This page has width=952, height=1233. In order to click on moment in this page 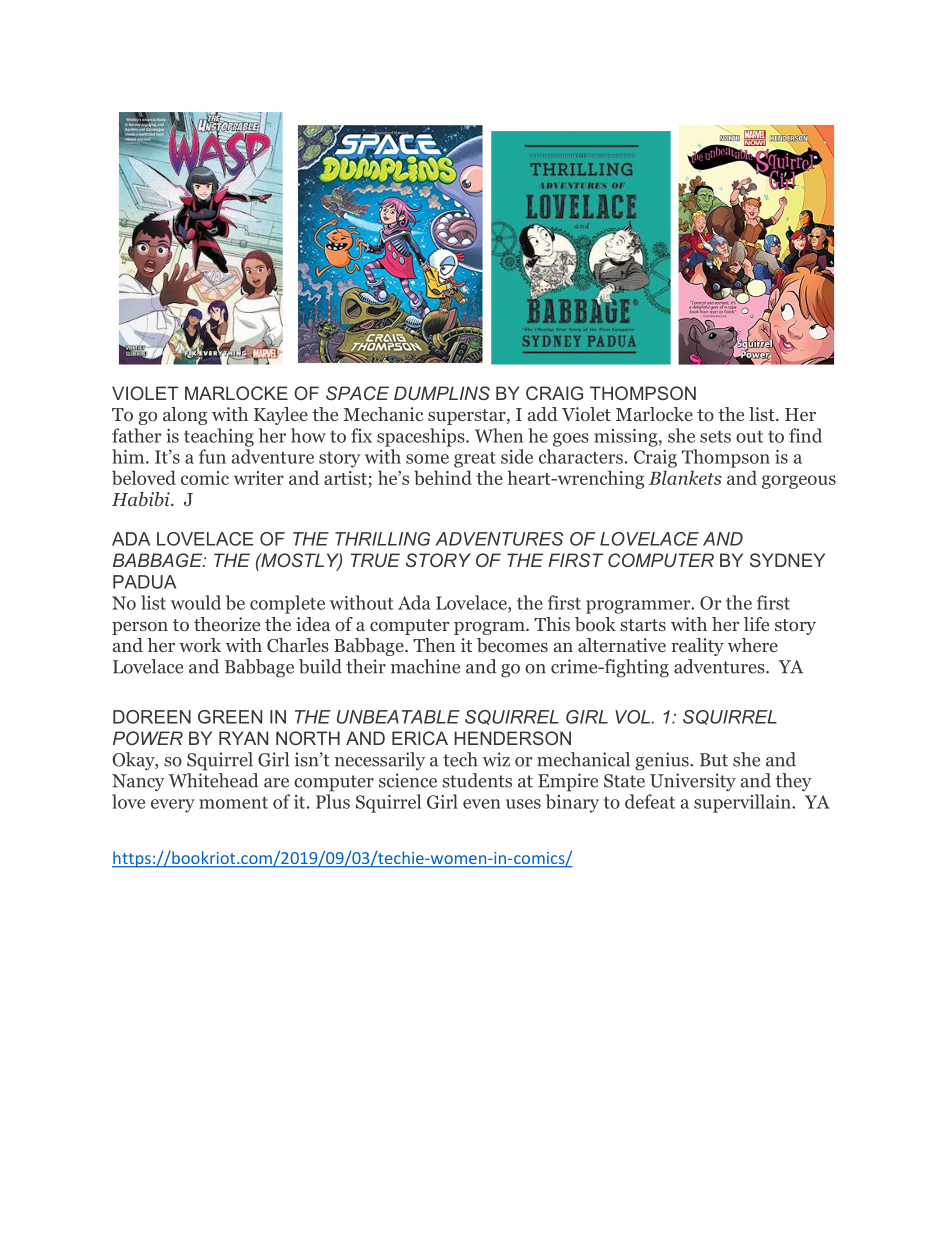, I will do `click(233, 802)`.
